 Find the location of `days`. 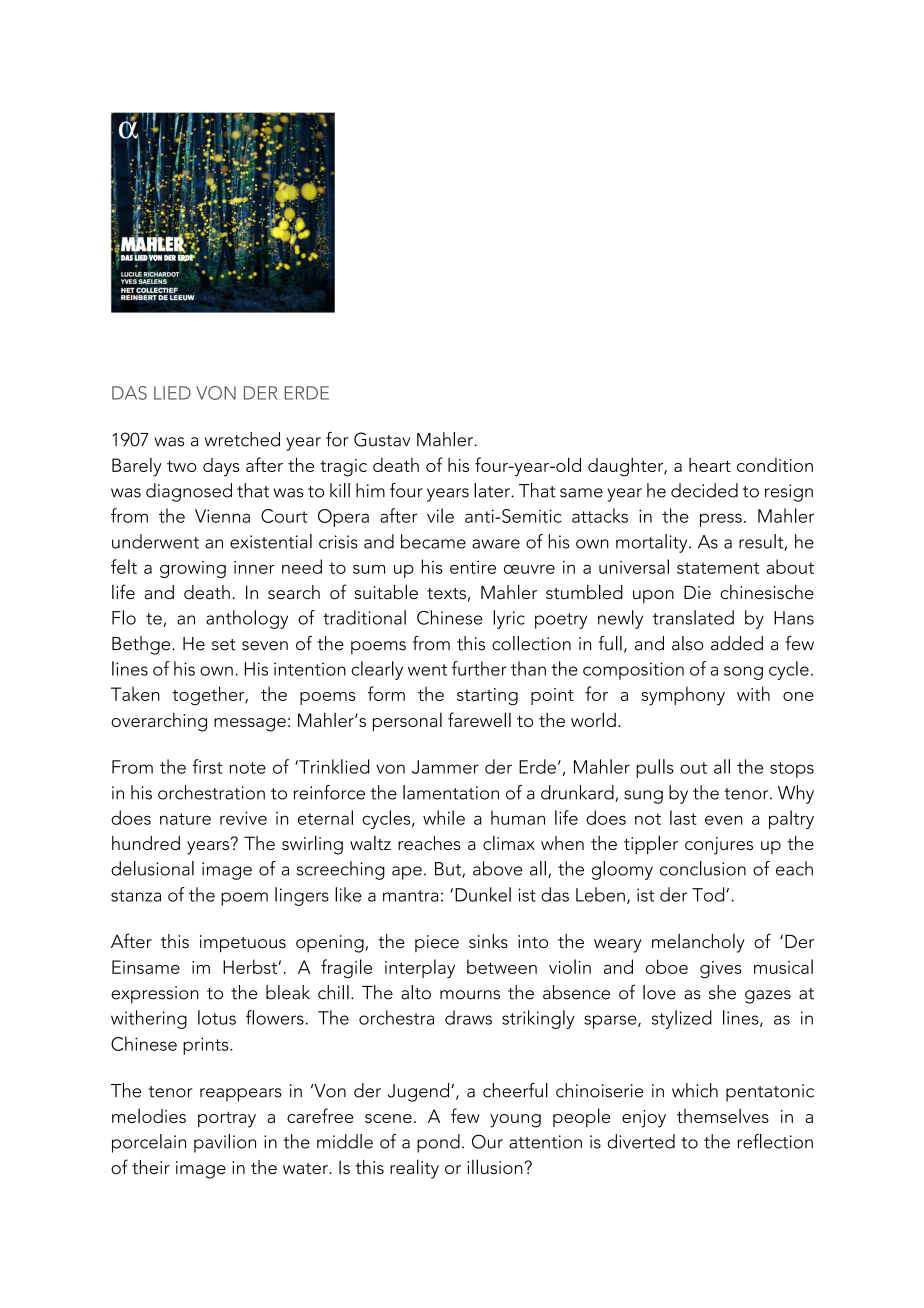

days is located at coordinates (221, 467).
